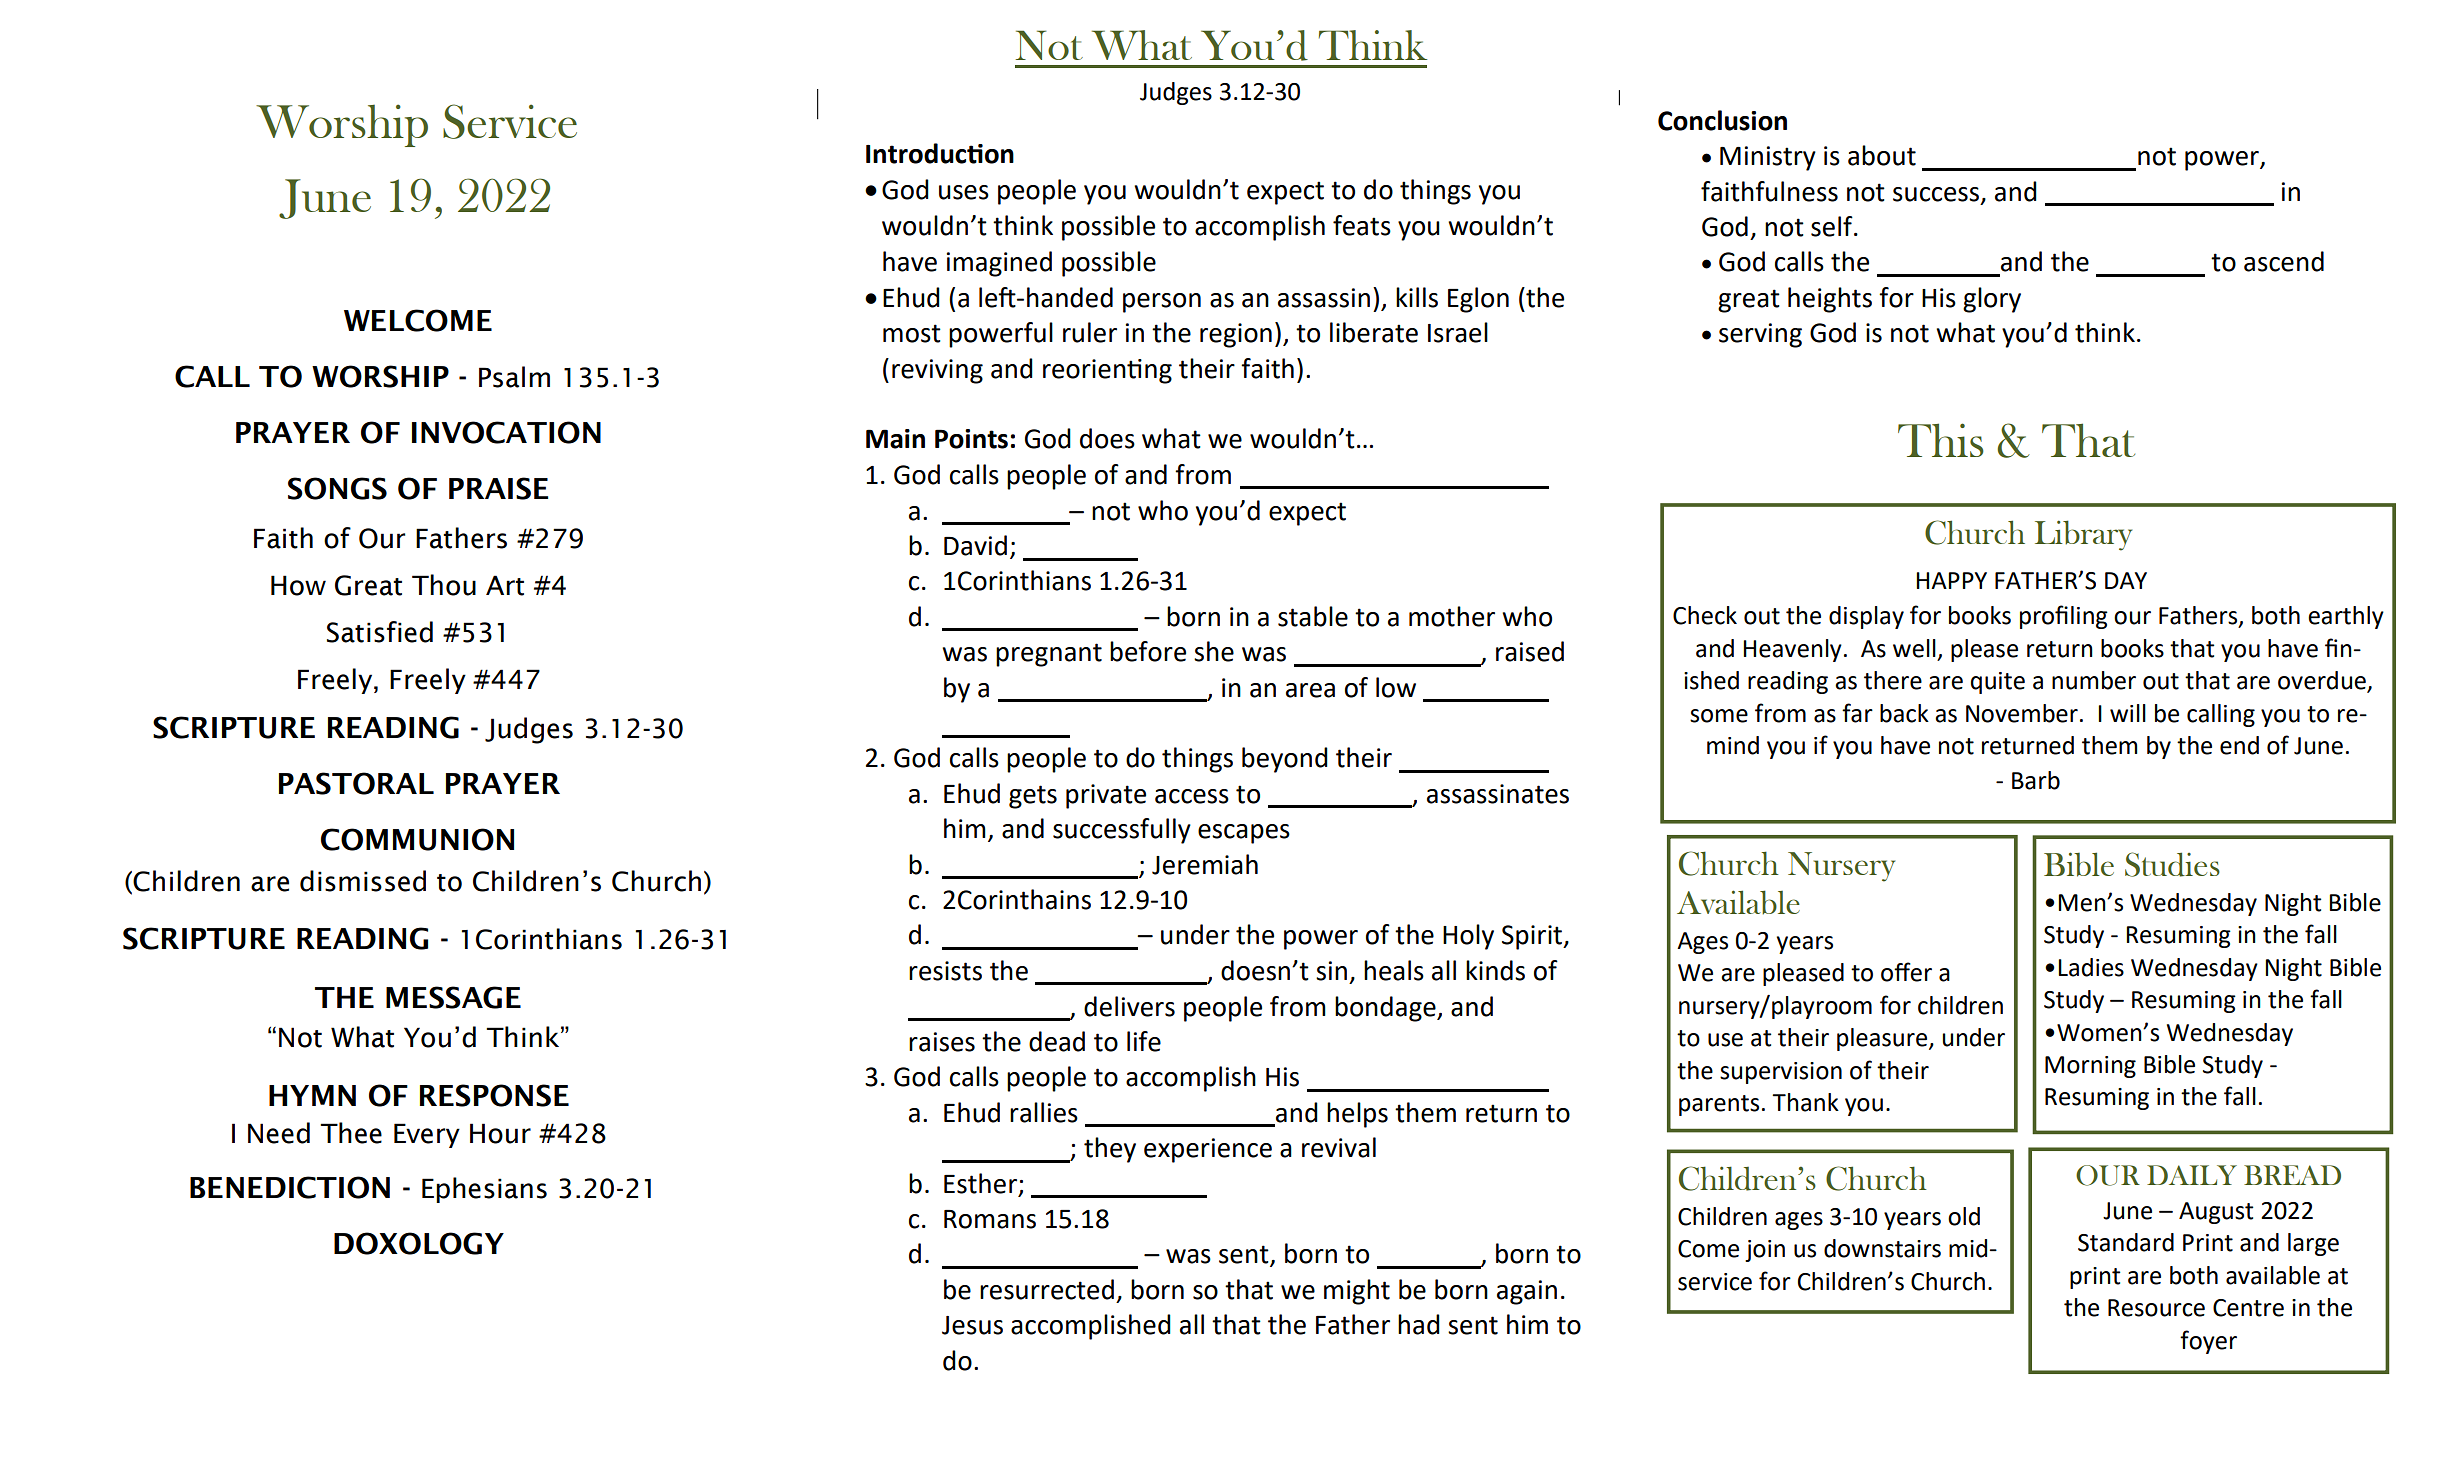 The image size is (2438, 1480). I want to click on Introduction, so click(940, 153).
